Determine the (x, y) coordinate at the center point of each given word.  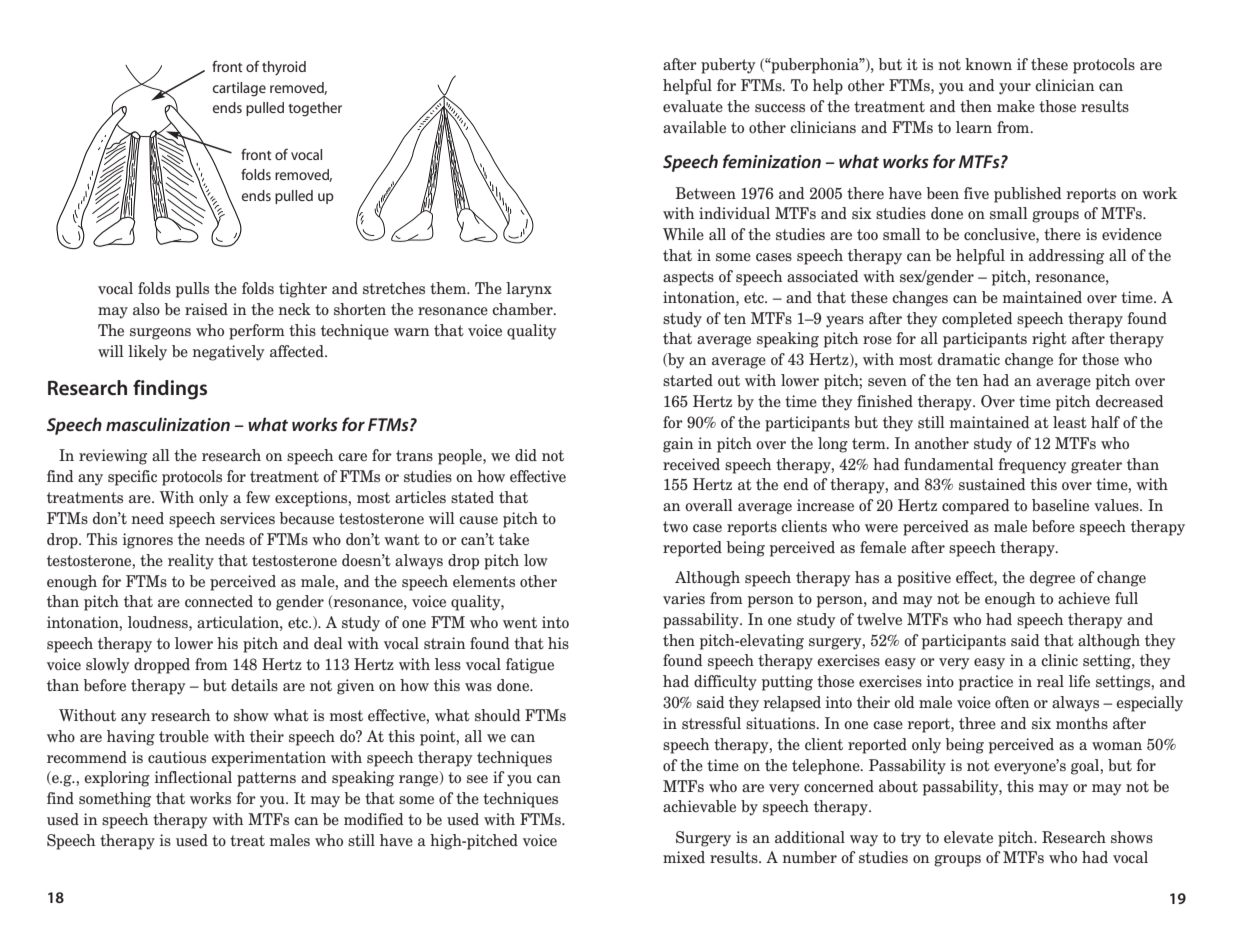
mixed (684, 857)
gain (678, 445)
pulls (192, 290)
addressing (1066, 257)
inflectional (193, 777)
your (1015, 89)
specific (132, 478)
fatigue (530, 666)
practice (986, 683)
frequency (1032, 466)
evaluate (693, 106)
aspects (688, 278)
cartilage (239, 89)
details (254, 685)
